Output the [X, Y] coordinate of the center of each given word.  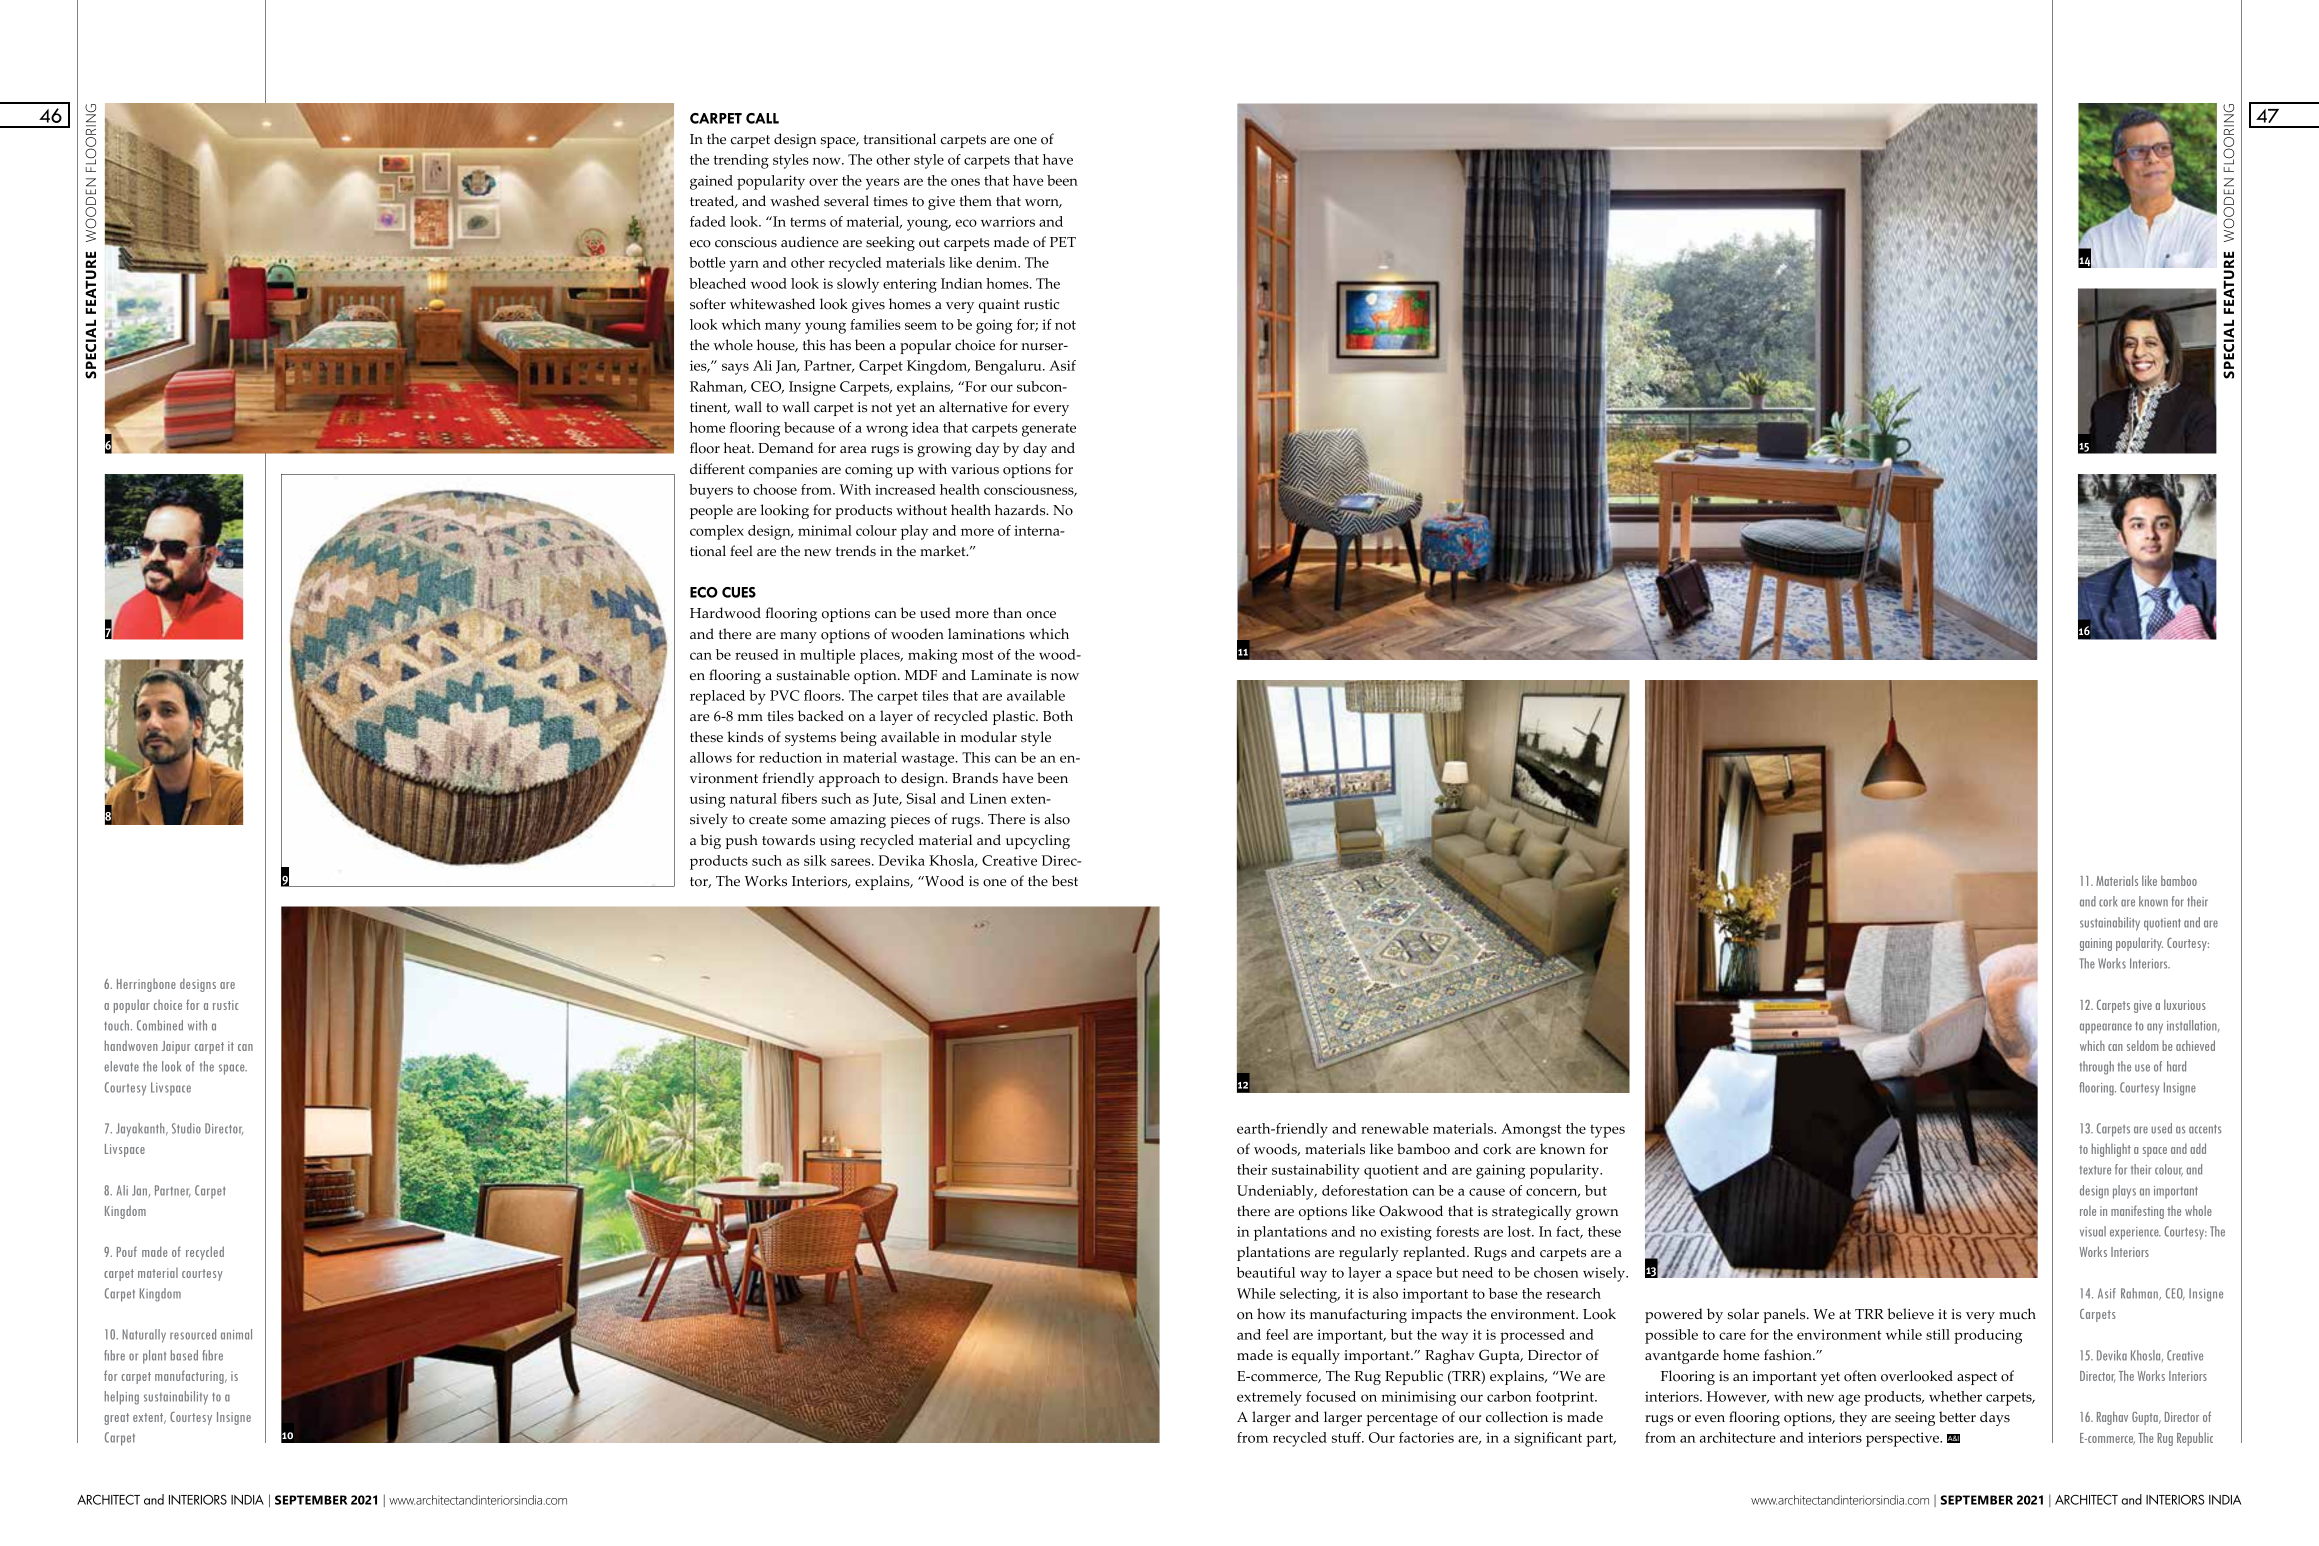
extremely [1269, 1398]
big [710, 841]
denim [998, 262]
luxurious [2185, 1004]
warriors [1008, 221]
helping [122, 1398]
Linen [988, 798]
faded [708, 221]
